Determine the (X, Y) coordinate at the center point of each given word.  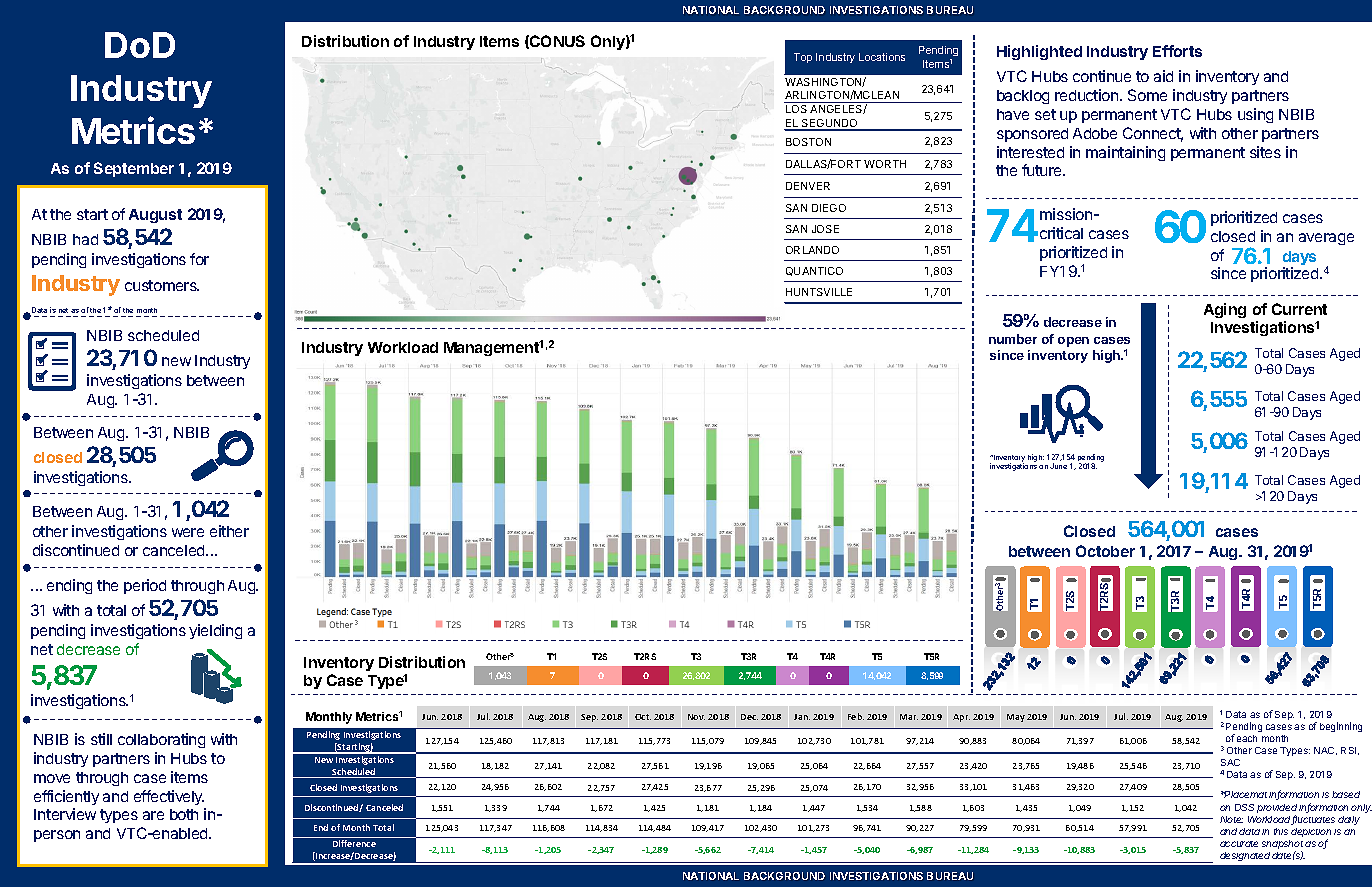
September (134, 169)
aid (1163, 76)
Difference (354, 843)
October (1105, 551)
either (229, 531)
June (1058, 466)
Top (803, 58)
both (184, 814)
